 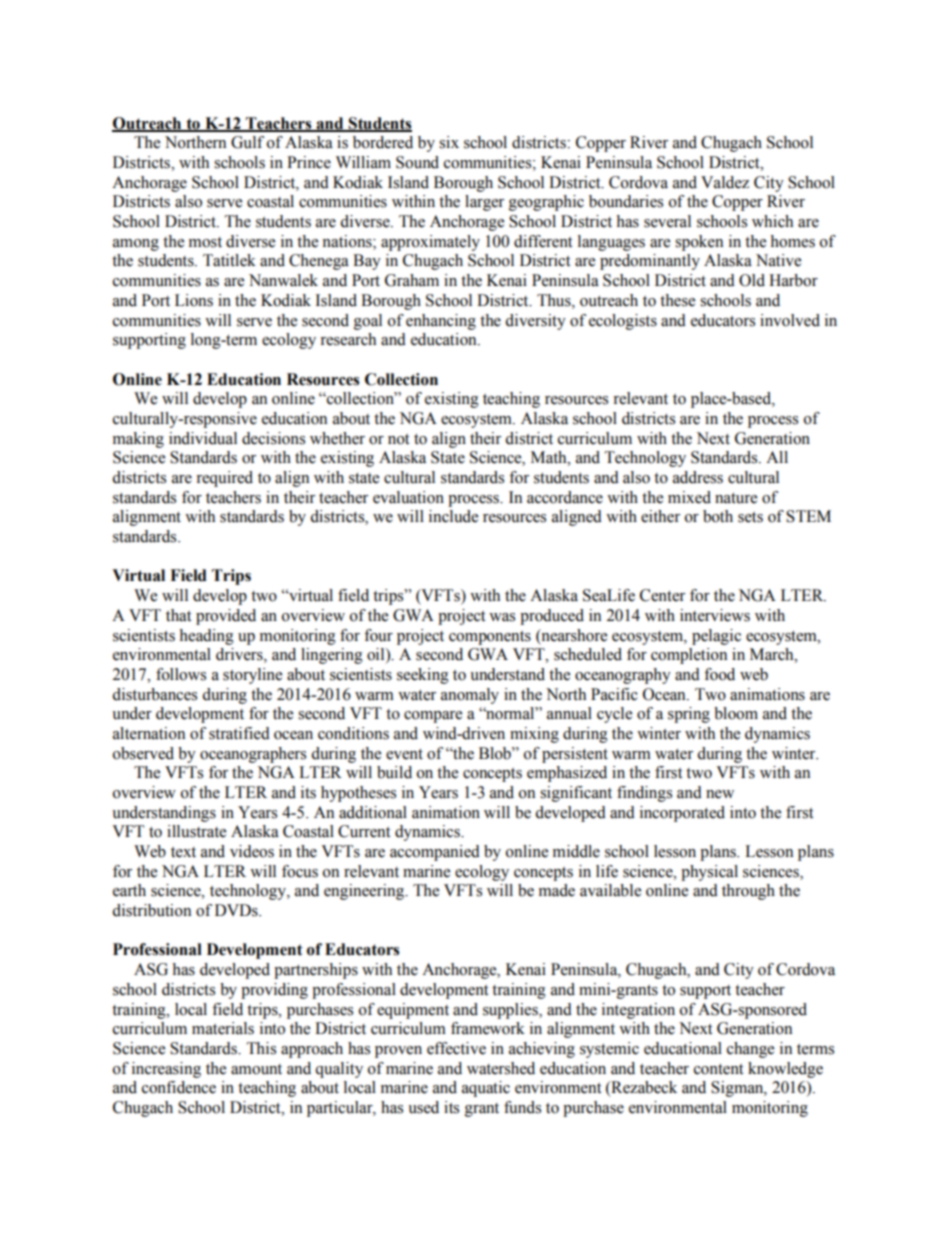 I want to click on content, so click(x=718, y=1069).
